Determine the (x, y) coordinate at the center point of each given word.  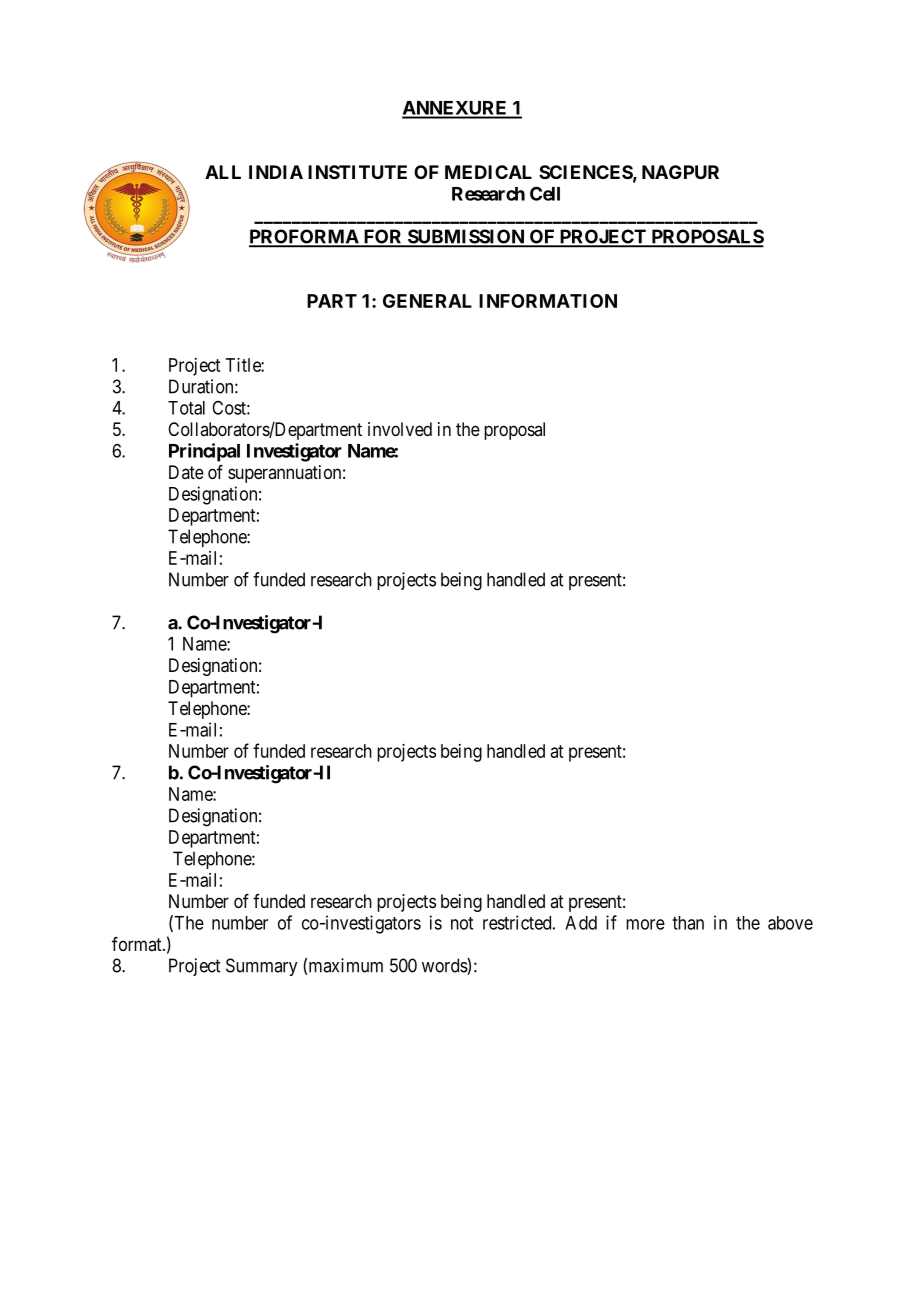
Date (186, 472)
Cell (545, 193)
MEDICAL (488, 172)
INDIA (276, 172)
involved (400, 429)
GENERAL (427, 301)
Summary (261, 967)
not (462, 923)
